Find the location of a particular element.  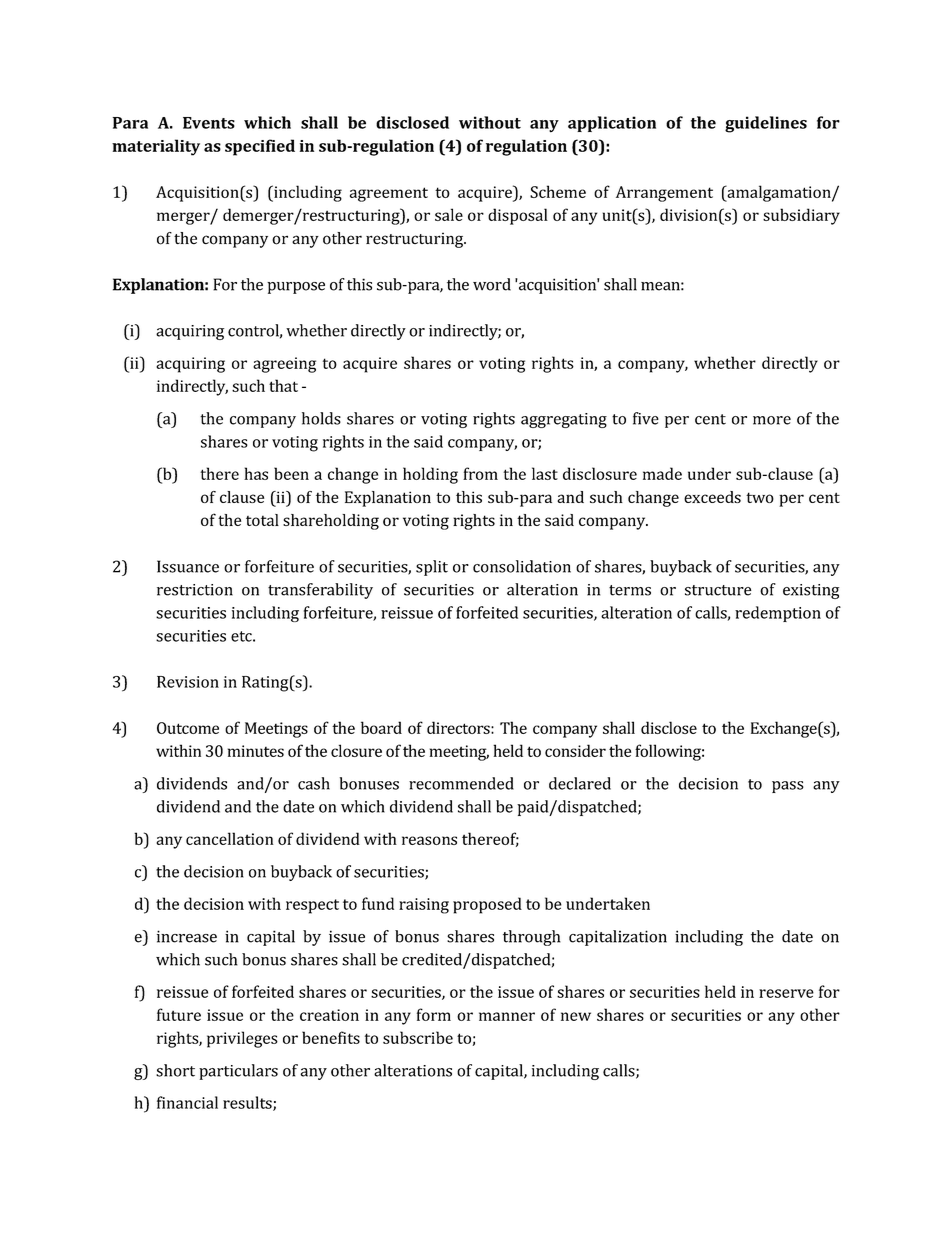

from is located at coordinates (480, 473).
